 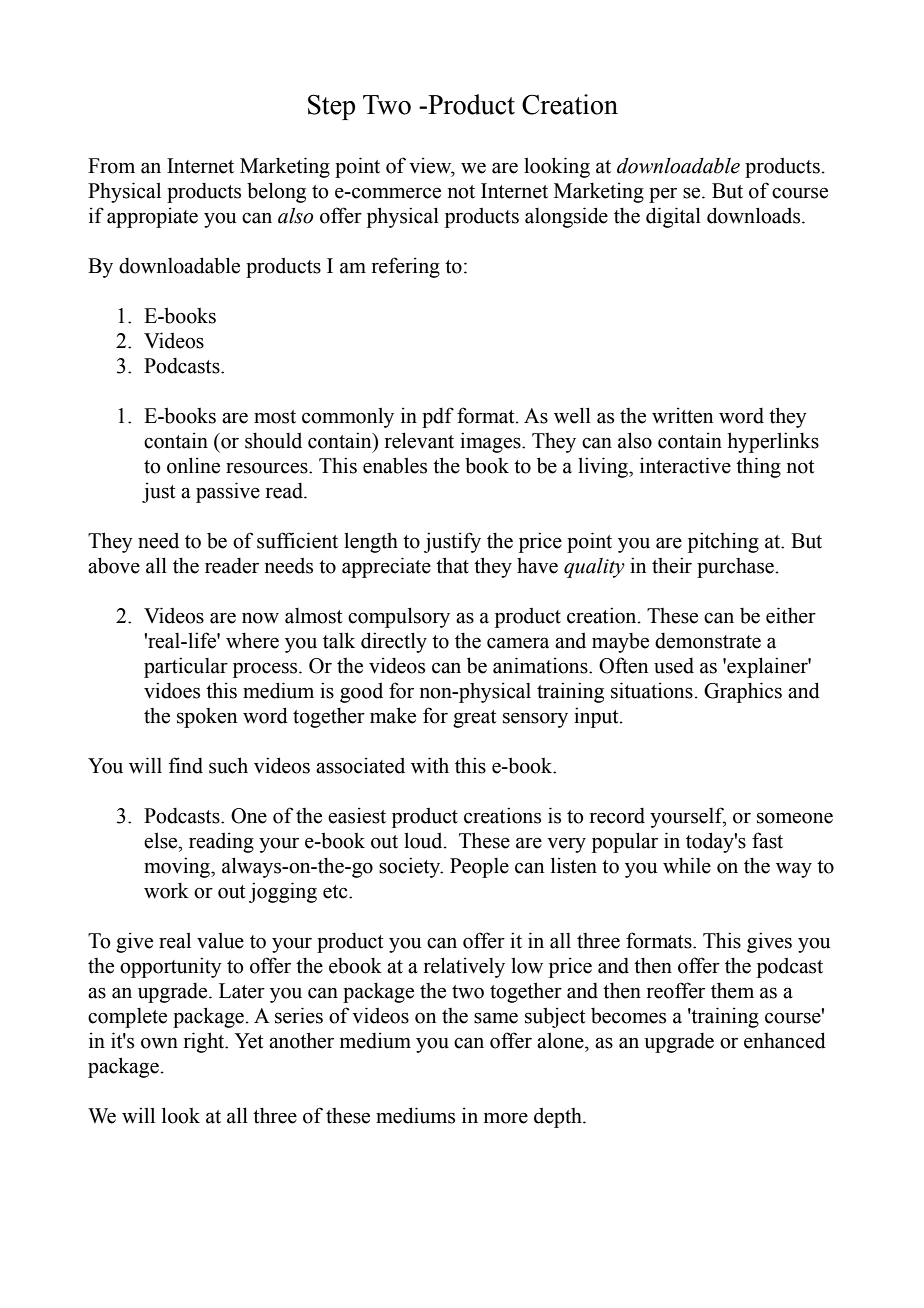 I want to click on written, so click(x=682, y=415).
